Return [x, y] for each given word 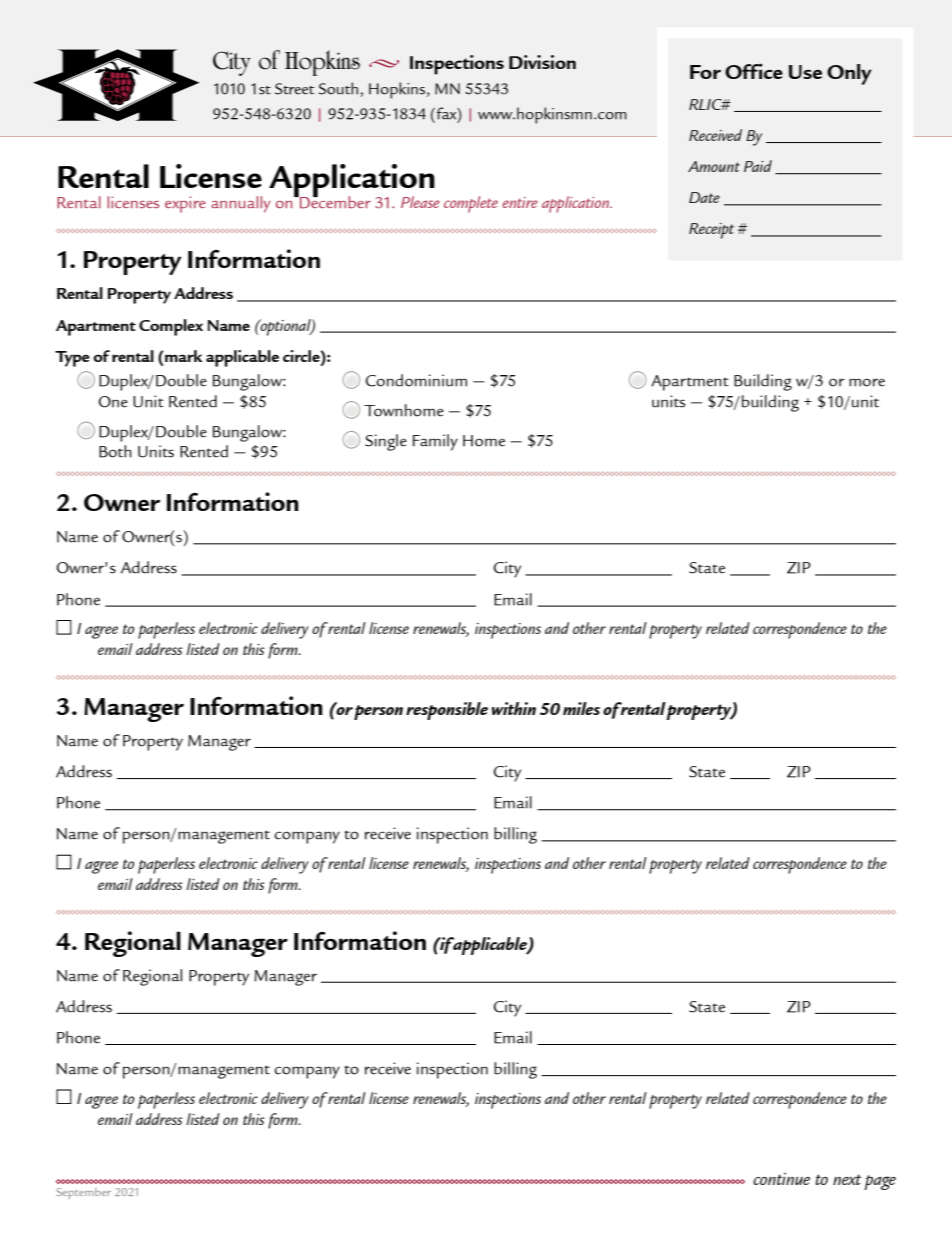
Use [805, 72]
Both [115, 451]
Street [295, 89]
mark [183, 356]
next [847, 1179]
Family [435, 442]
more [867, 382]
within [514, 708]
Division [542, 62]
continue [781, 1179]
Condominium [416, 380]
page [880, 1182]
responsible [447, 711]
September [83, 1193]
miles [581, 708]
